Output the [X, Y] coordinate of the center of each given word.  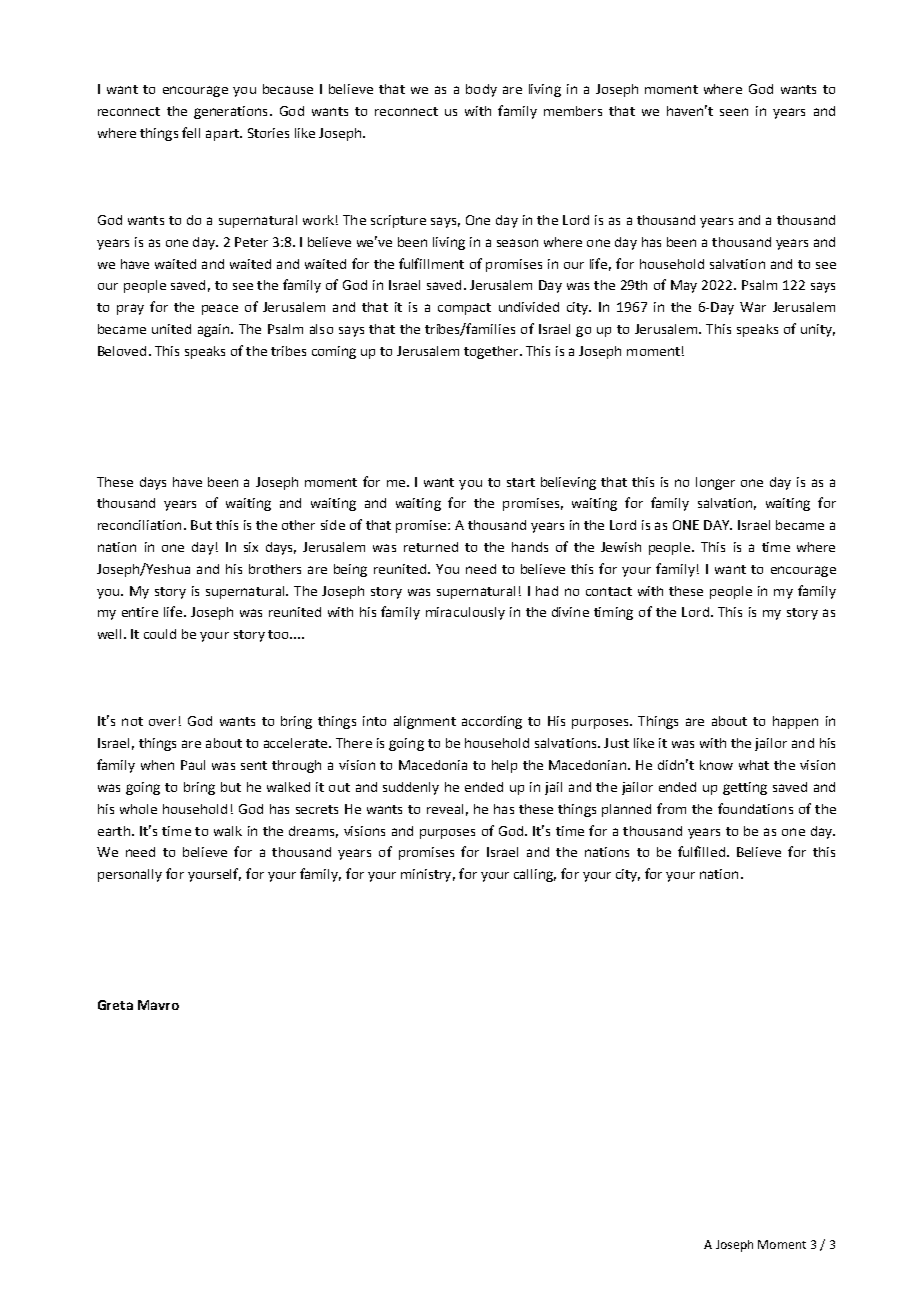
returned [431, 547]
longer [715, 483]
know [716, 765]
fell [191, 132]
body [481, 90]
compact [464, 309]
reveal [445, 809]
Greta [115, 1005]
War [753, 307]
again [215, 330]
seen [734, 112]
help [504, 766]
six [251, 547]
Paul [193, 765]
